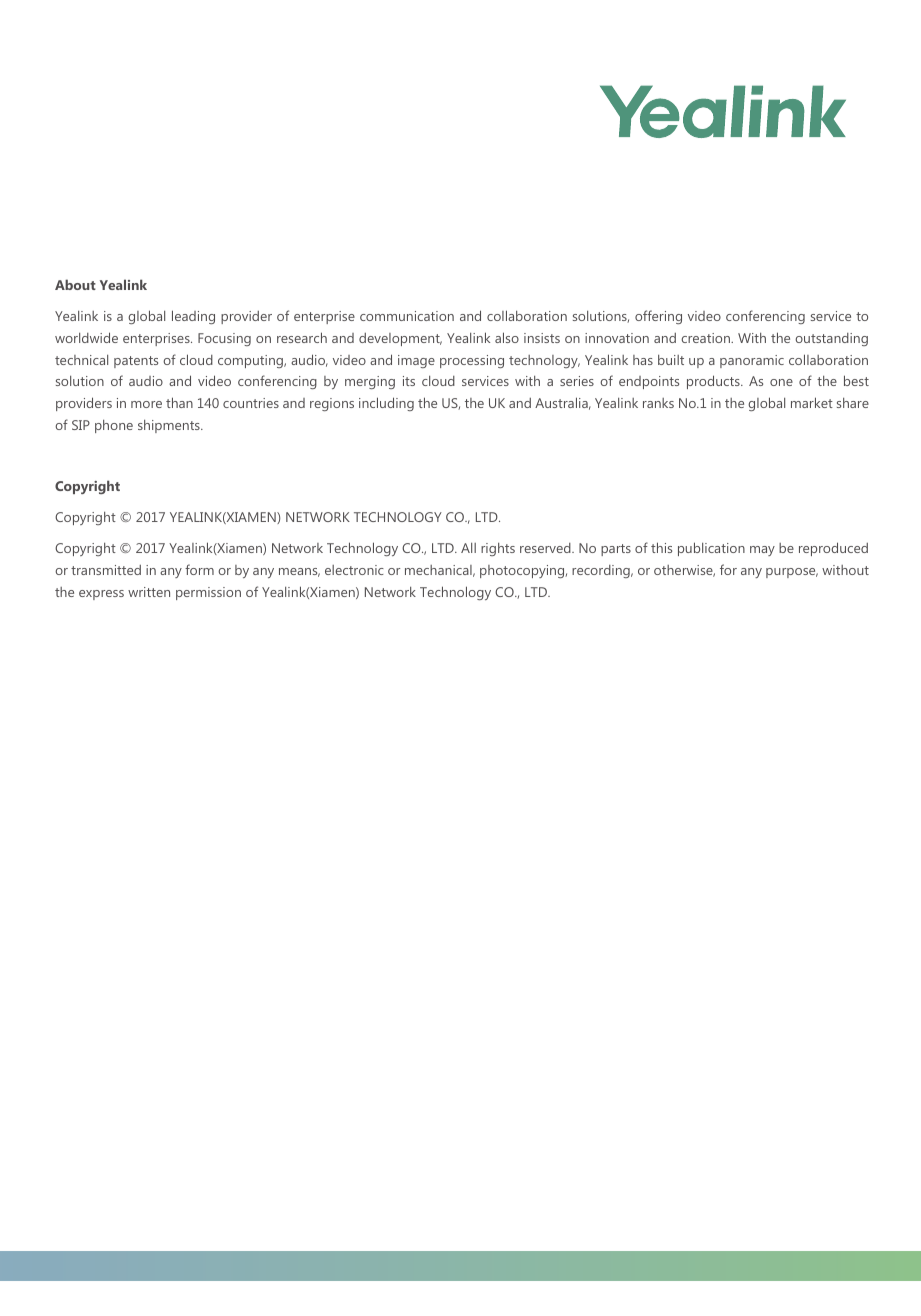  Describe the element at coordinates (170, 426) in the screenshot. I see `shipments` at that location.
